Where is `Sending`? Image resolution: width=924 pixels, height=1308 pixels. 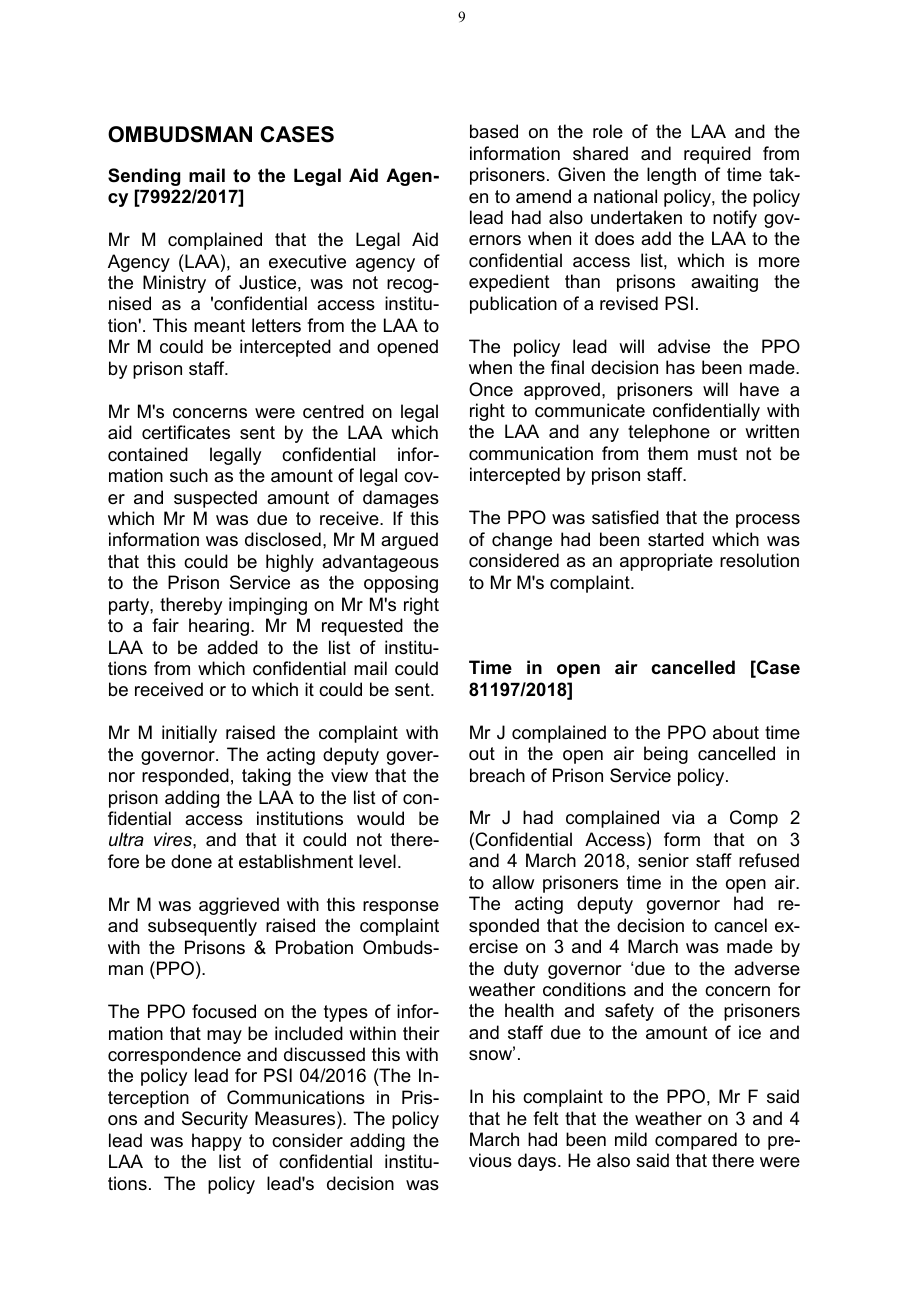
Sending is located at coordinates (144, 177).
